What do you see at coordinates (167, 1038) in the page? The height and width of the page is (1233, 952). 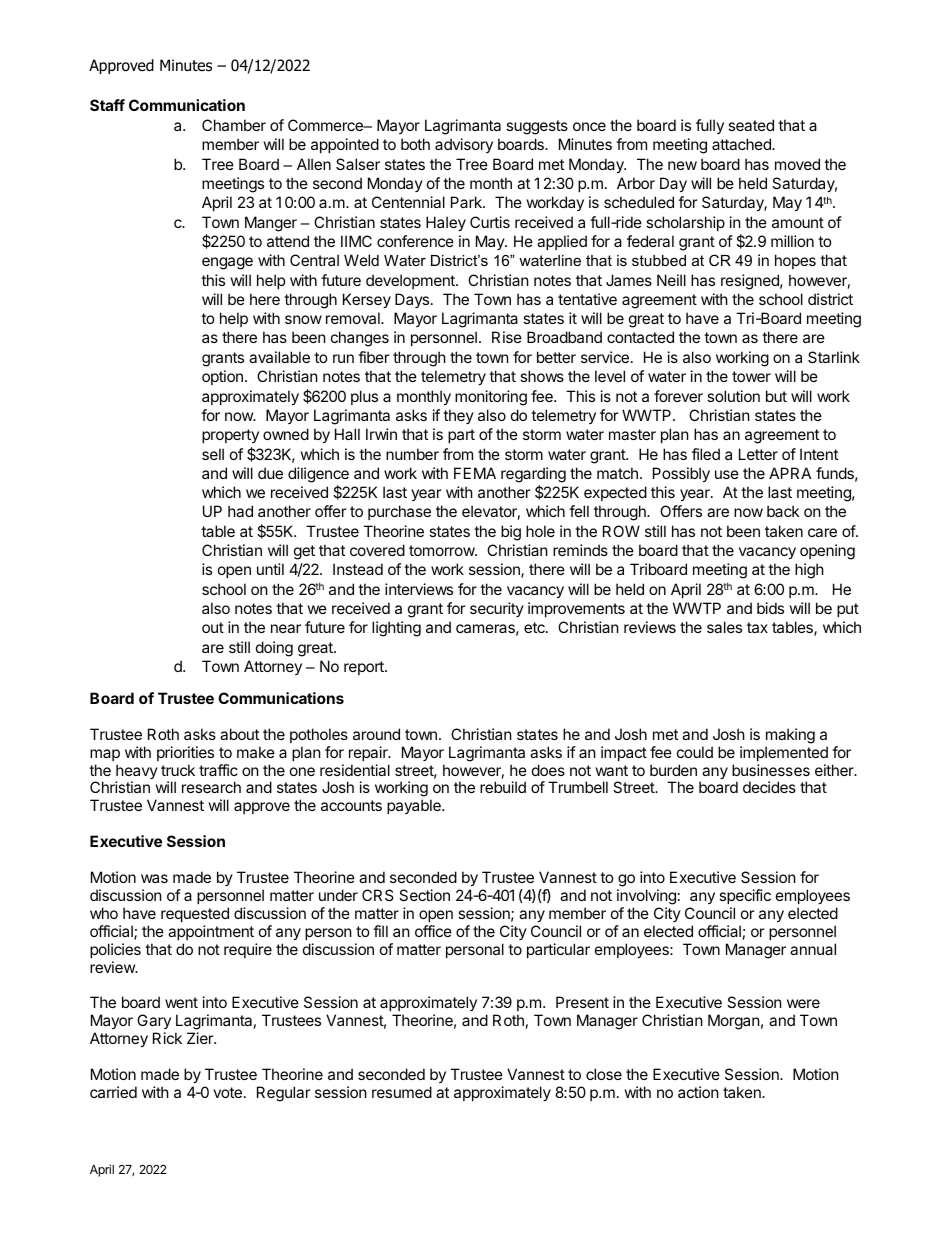 I see `Rick` at bounding box center [167, 1038].
